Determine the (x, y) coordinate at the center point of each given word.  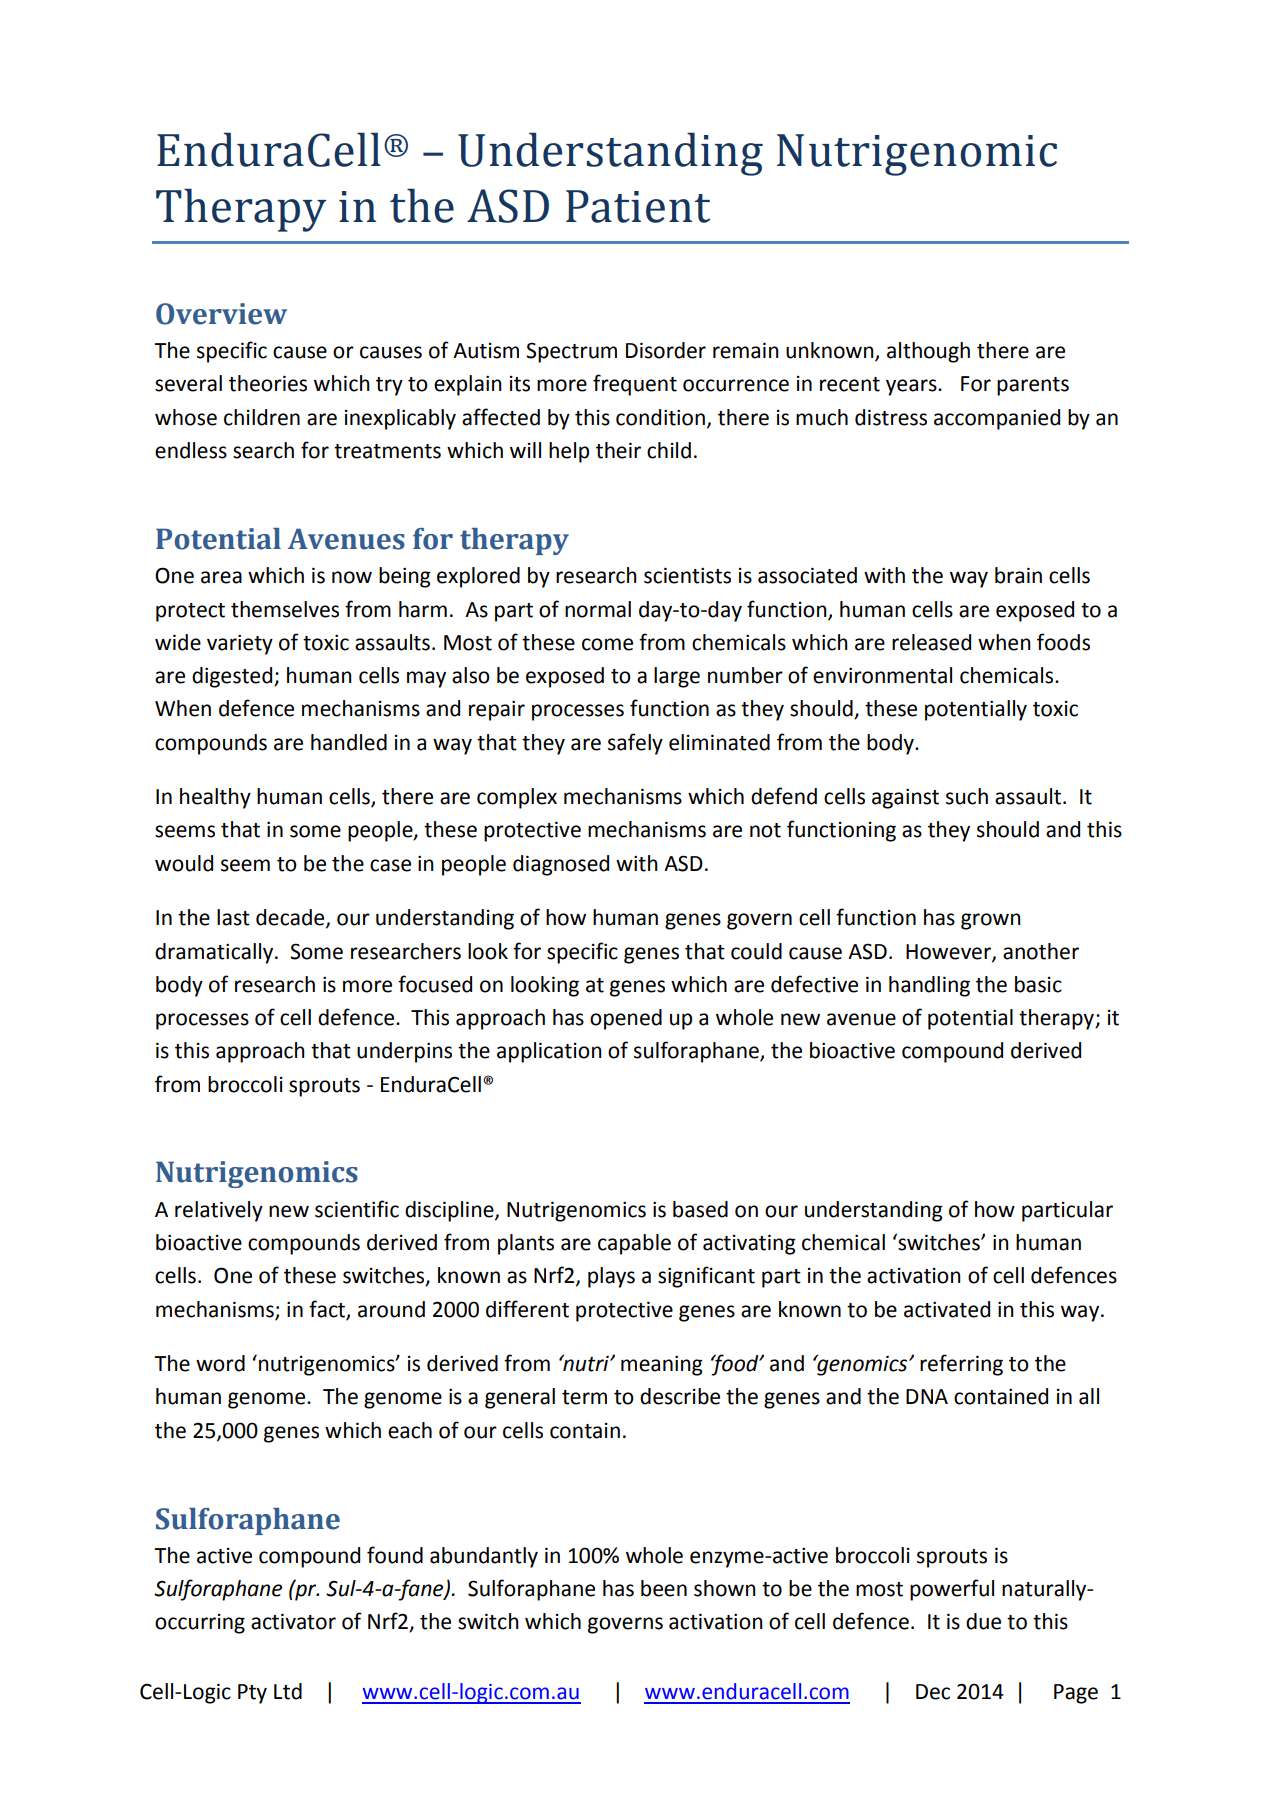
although (928, 352)
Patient (638, 206)
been (664, 1588)
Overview (221, 314)
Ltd (288, 1691)
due (983, 1621)
